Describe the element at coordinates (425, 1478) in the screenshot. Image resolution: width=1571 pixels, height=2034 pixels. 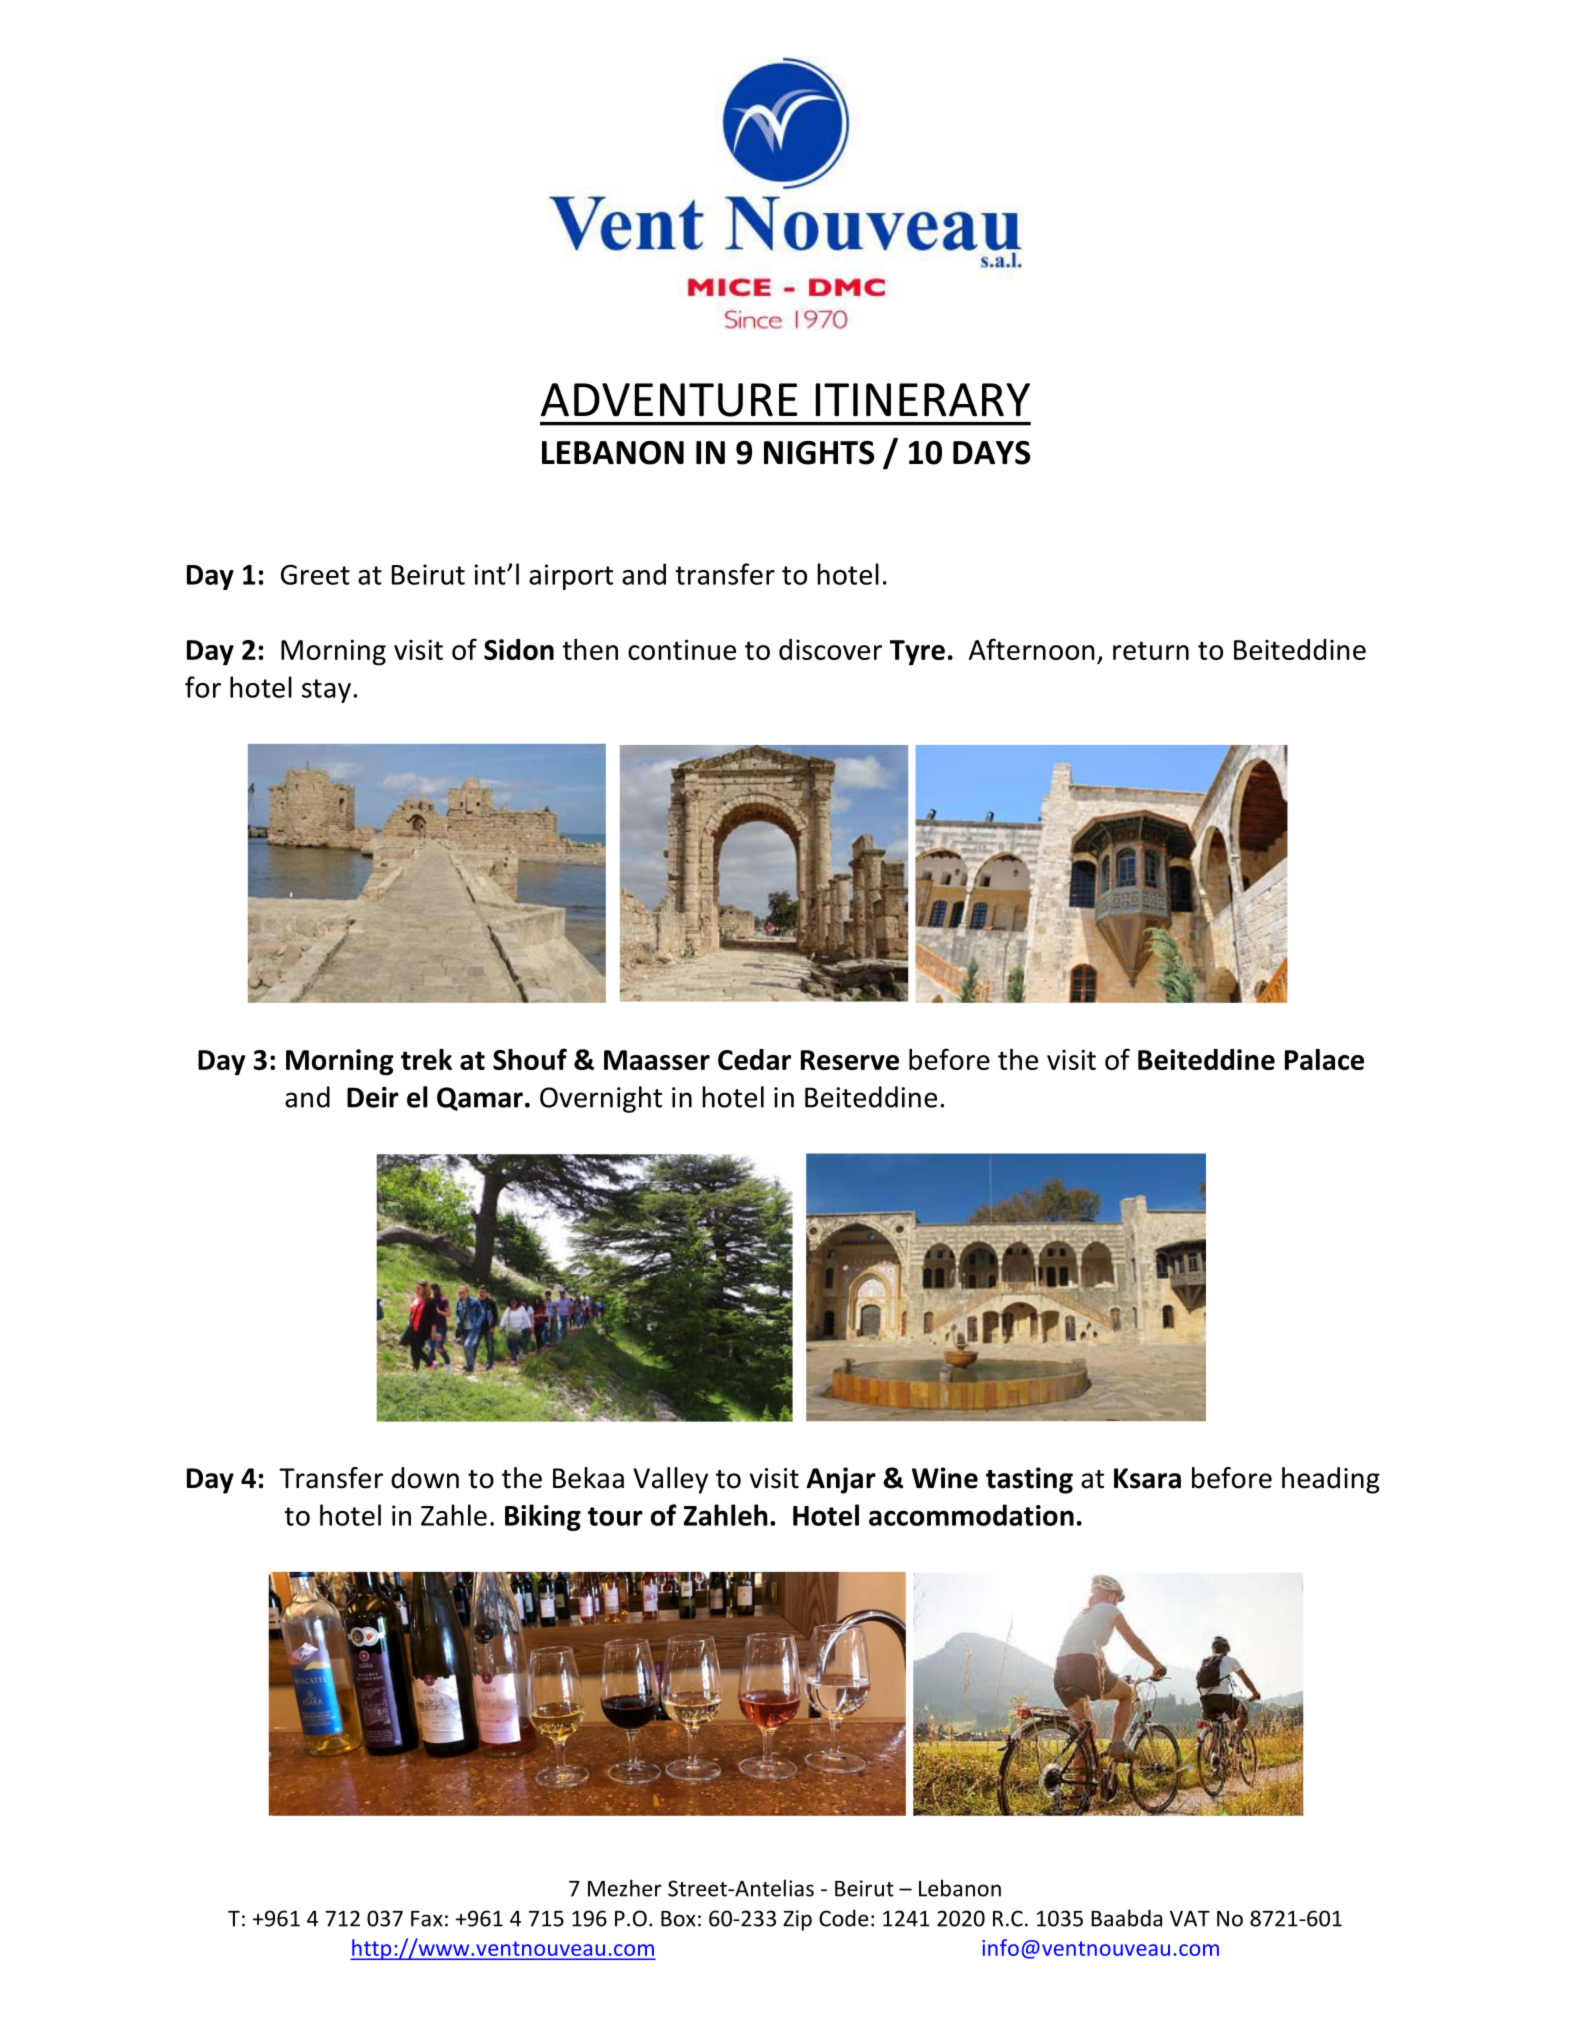
I see `down` at that location.
